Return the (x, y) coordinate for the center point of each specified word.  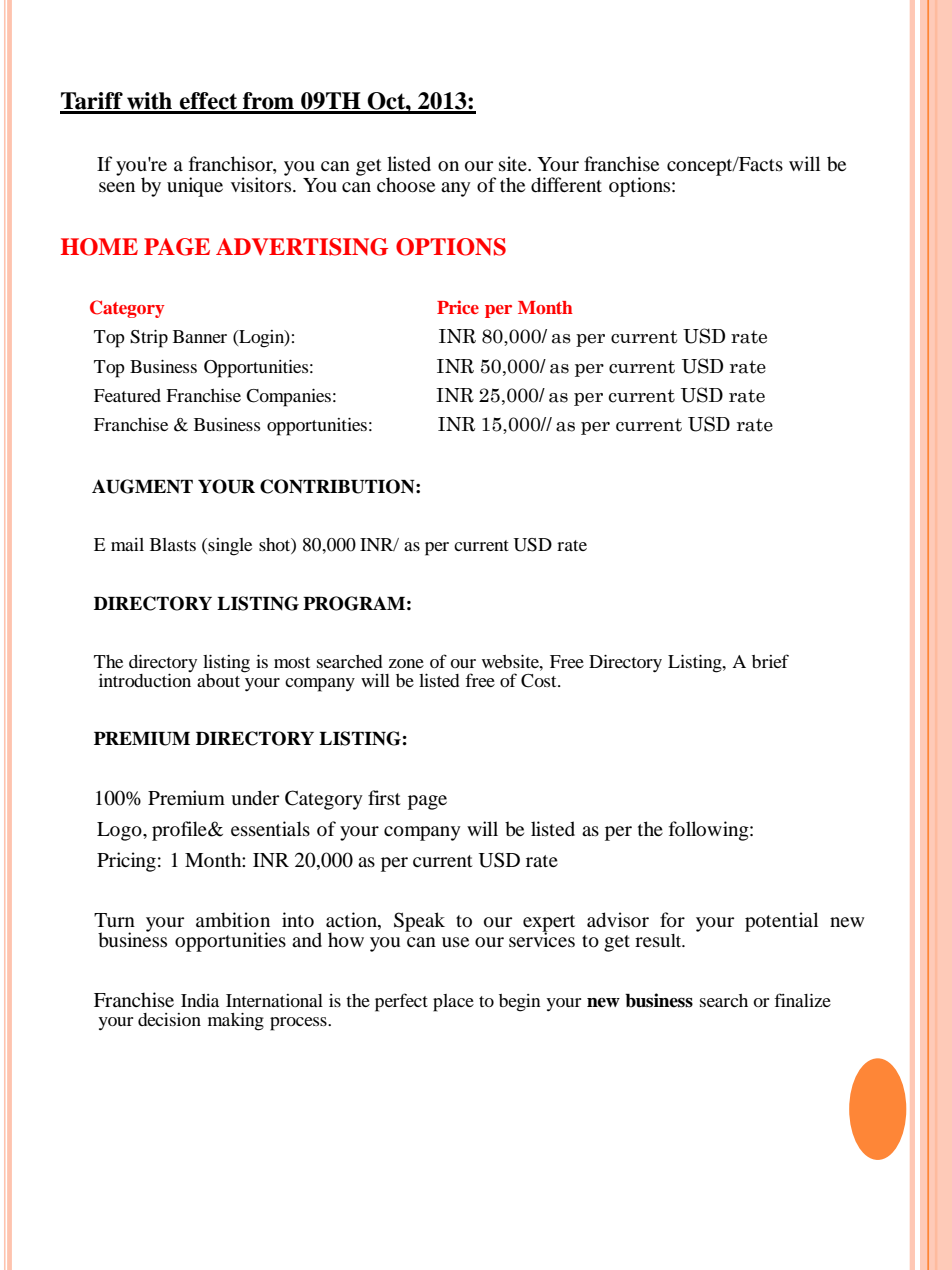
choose (406, 185)
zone (406, 663)
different (566, 185)
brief (770, 661)
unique (195, 187)
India (200, 1000)
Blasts (173, 544)
